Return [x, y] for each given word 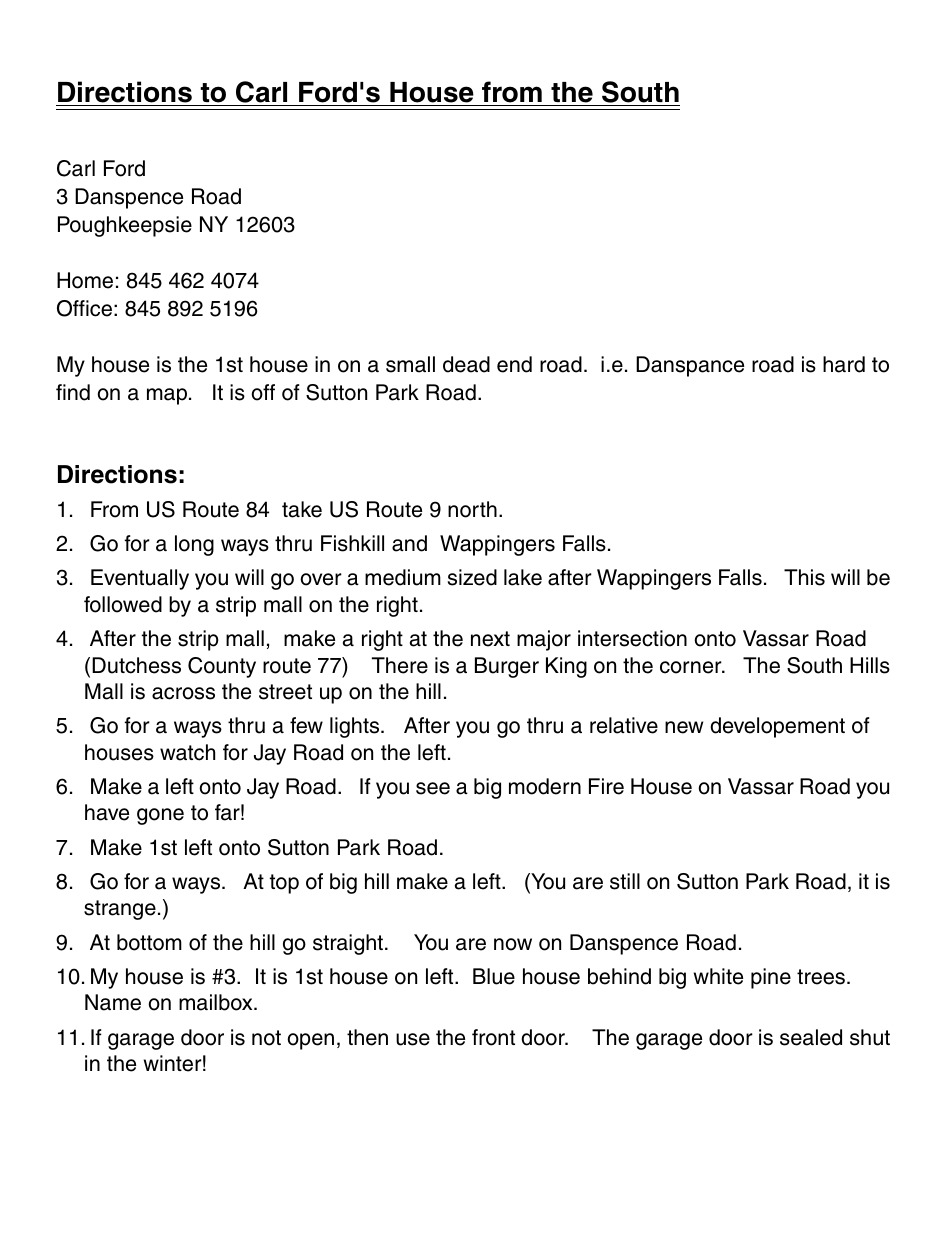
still [625, 881]
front [493, 1037]
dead [466, 364]
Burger [507, 667]
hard [844, 364]
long [194, 545]
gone [160, 816]
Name [113, 1002]
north [472, 509]
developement [777, 727]
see [433, 788]
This [804, 577]
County [222, 667]
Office [84, 308]
